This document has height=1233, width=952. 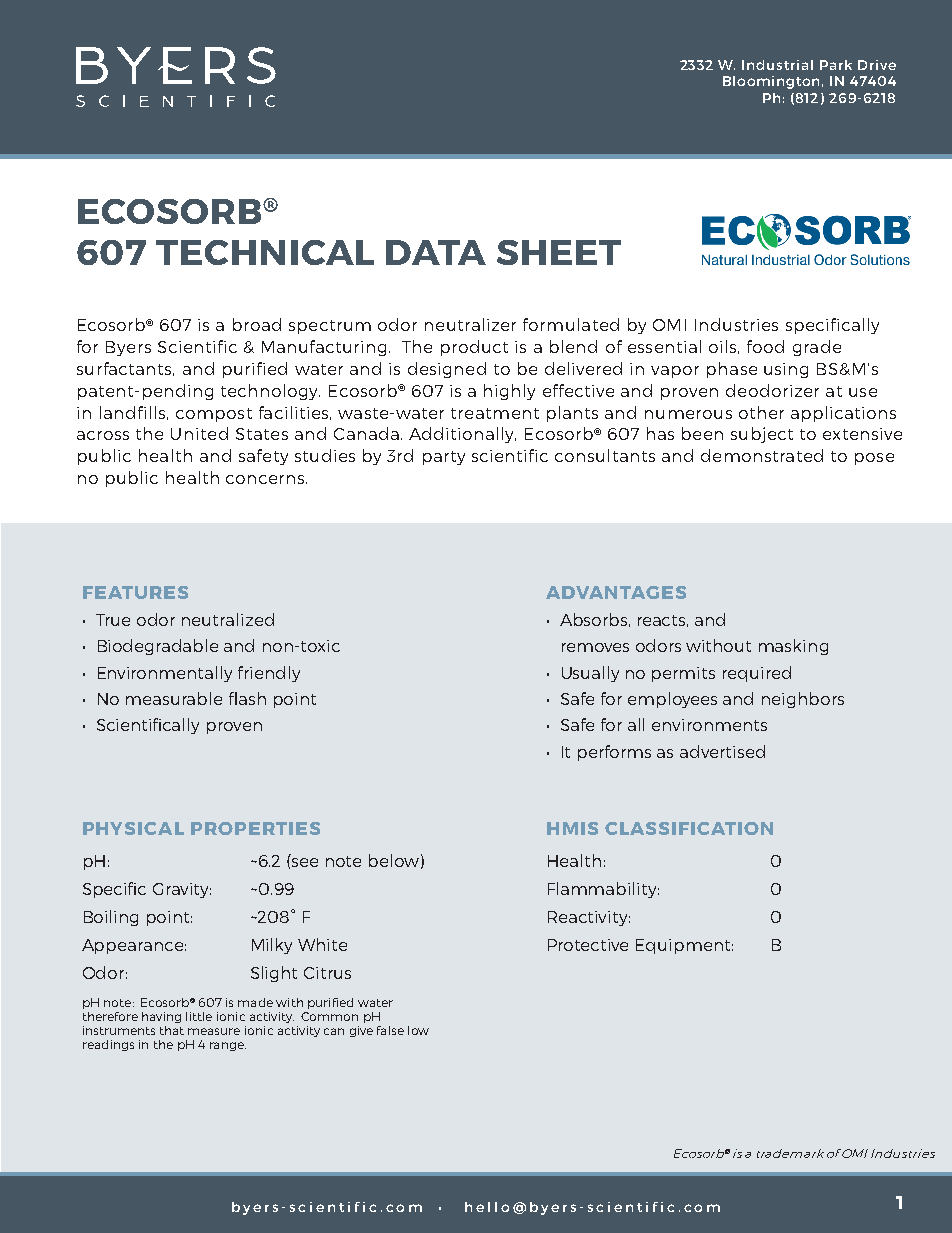 I want to click on Bloomington, so click(x=771, y=82).
